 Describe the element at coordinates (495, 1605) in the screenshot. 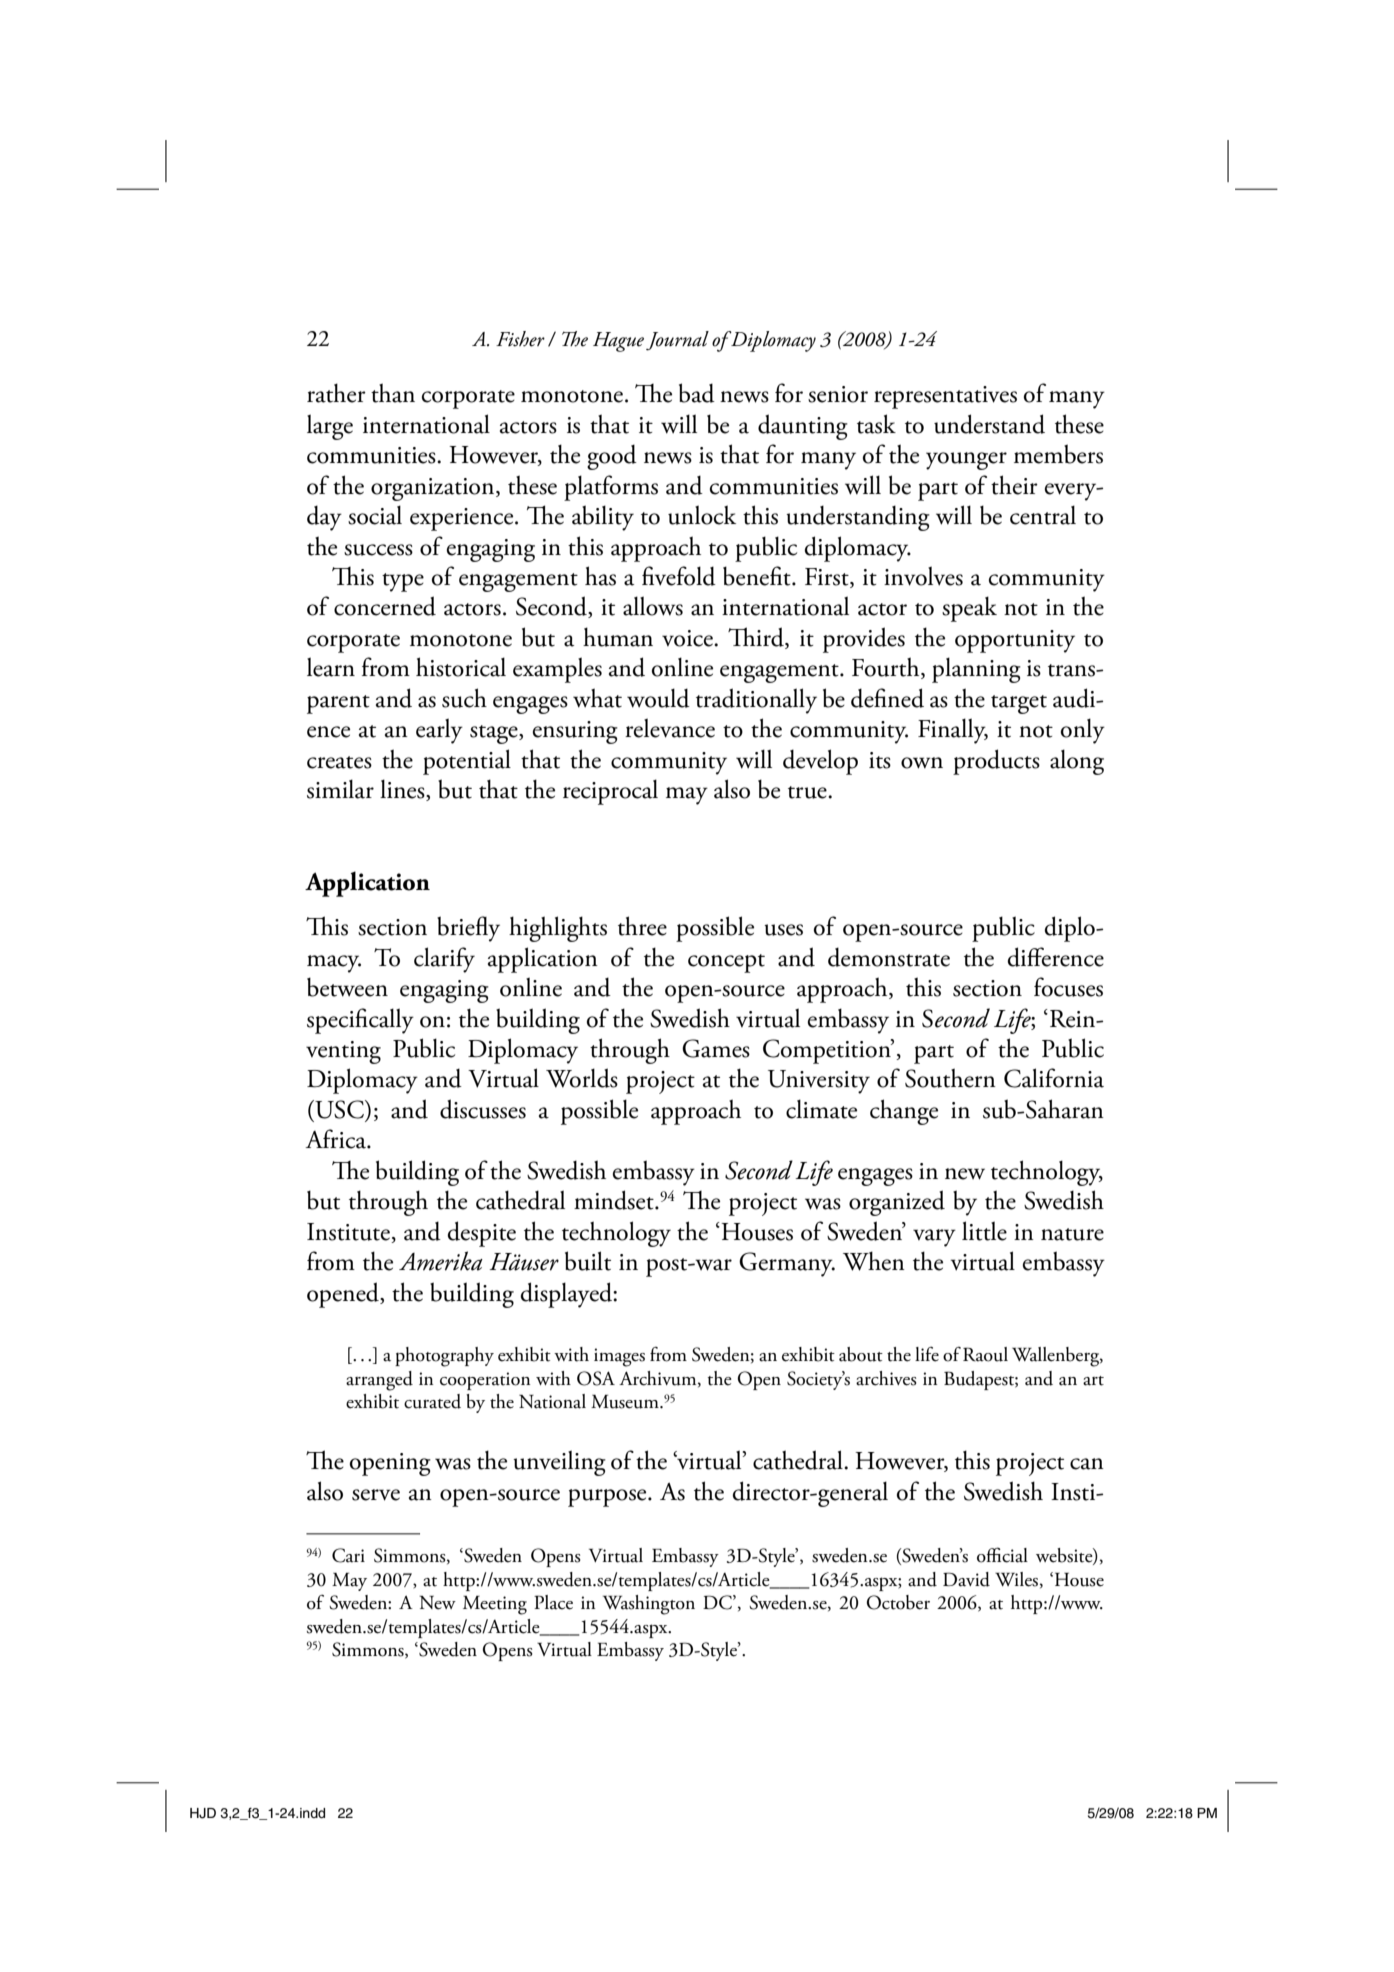

I see `Meeting` at that location.
